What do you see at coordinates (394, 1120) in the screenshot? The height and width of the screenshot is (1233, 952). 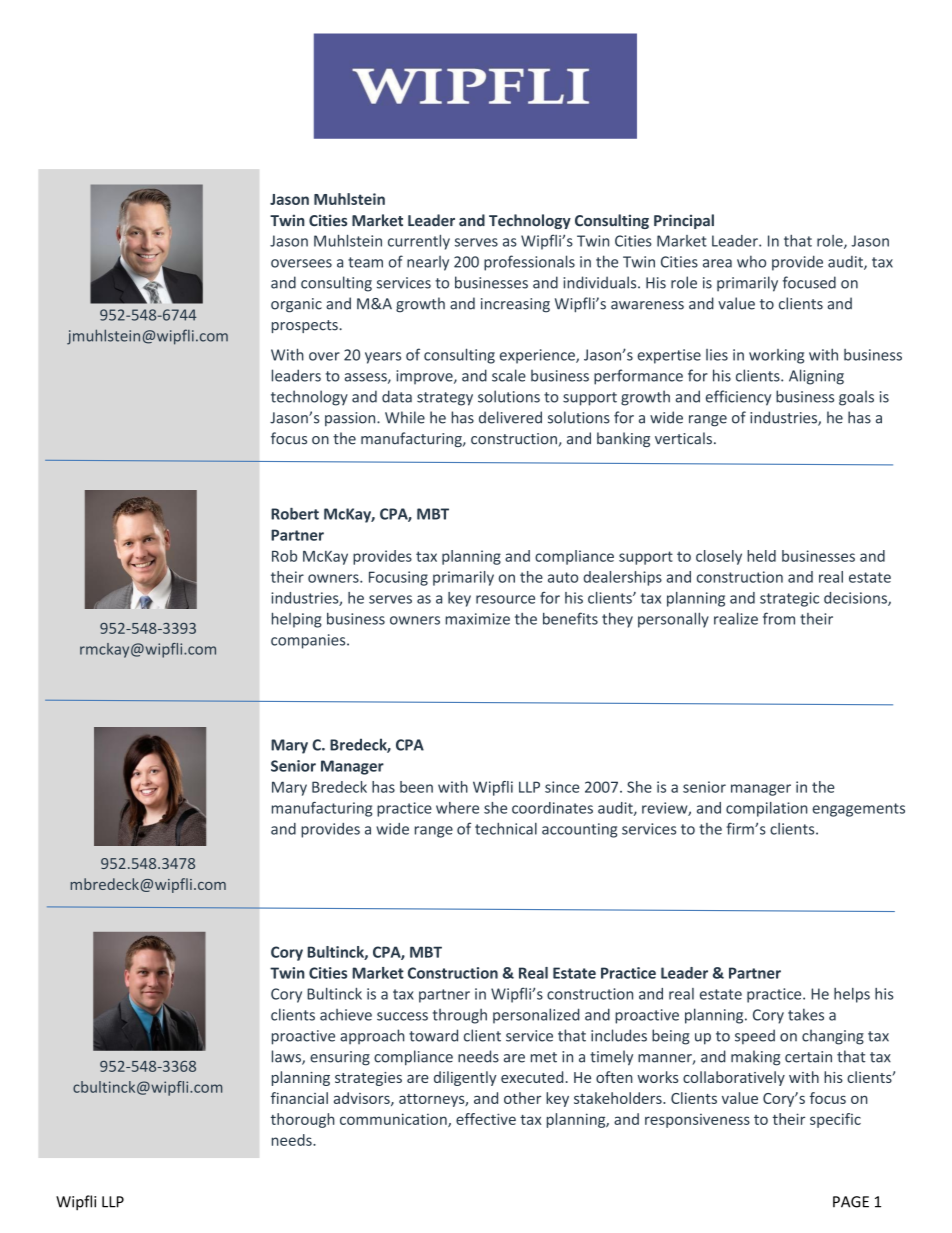 I see `communication` at bounding box center [394, 1120].
